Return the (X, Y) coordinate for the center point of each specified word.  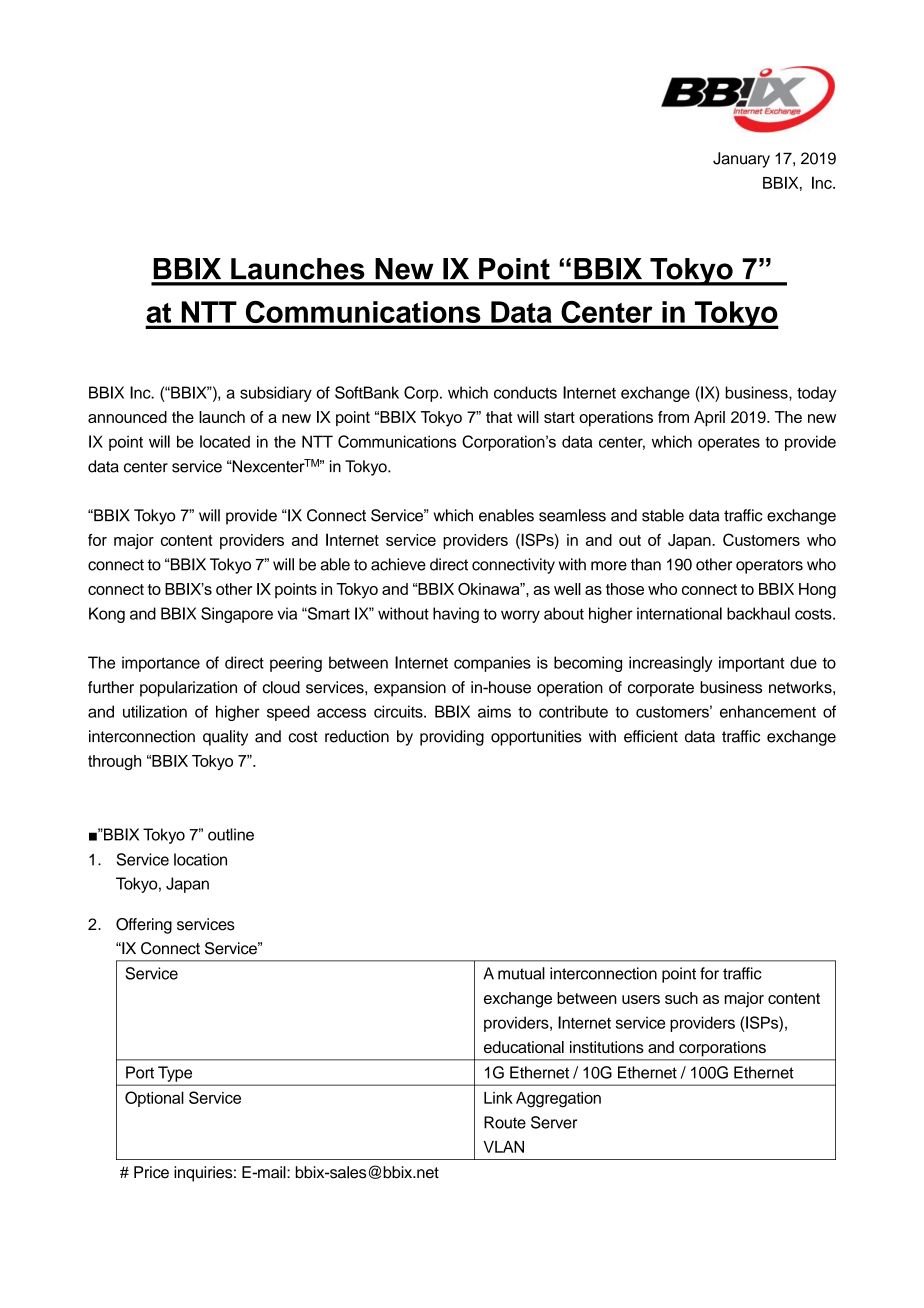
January (741, 160)
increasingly (671, 664)
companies (492, 664)
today (816, 394)
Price (151, 1172)
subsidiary (276, 394)
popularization (188, 689)
